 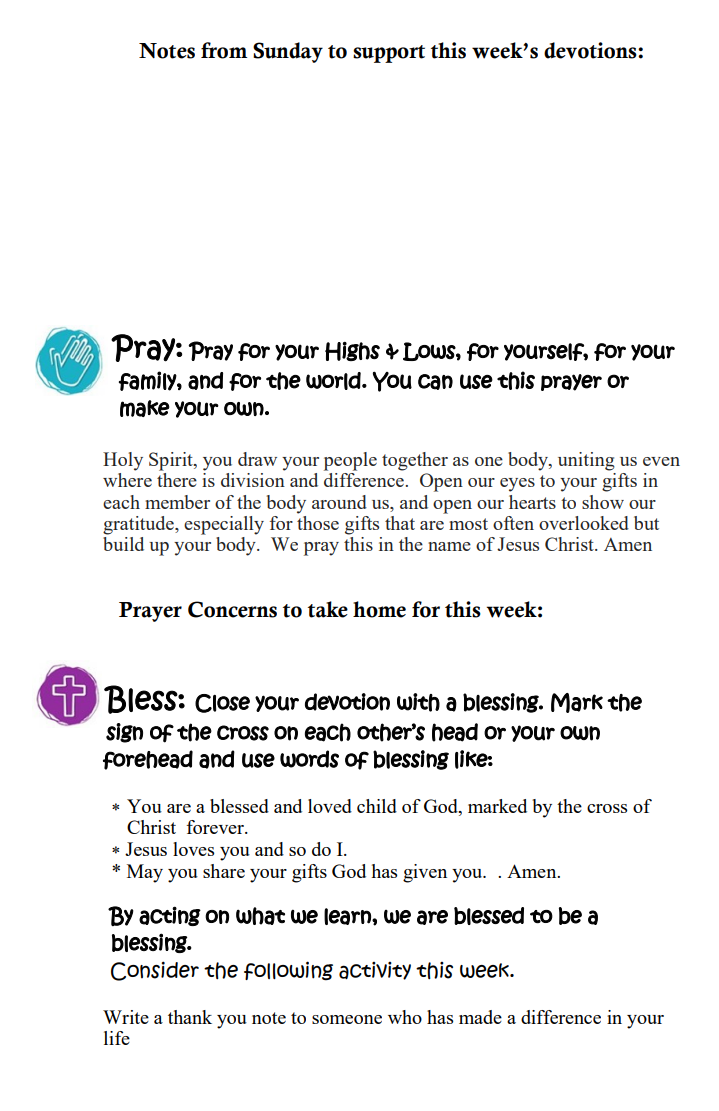 I want to click on home, so click(x=379, y=609).
